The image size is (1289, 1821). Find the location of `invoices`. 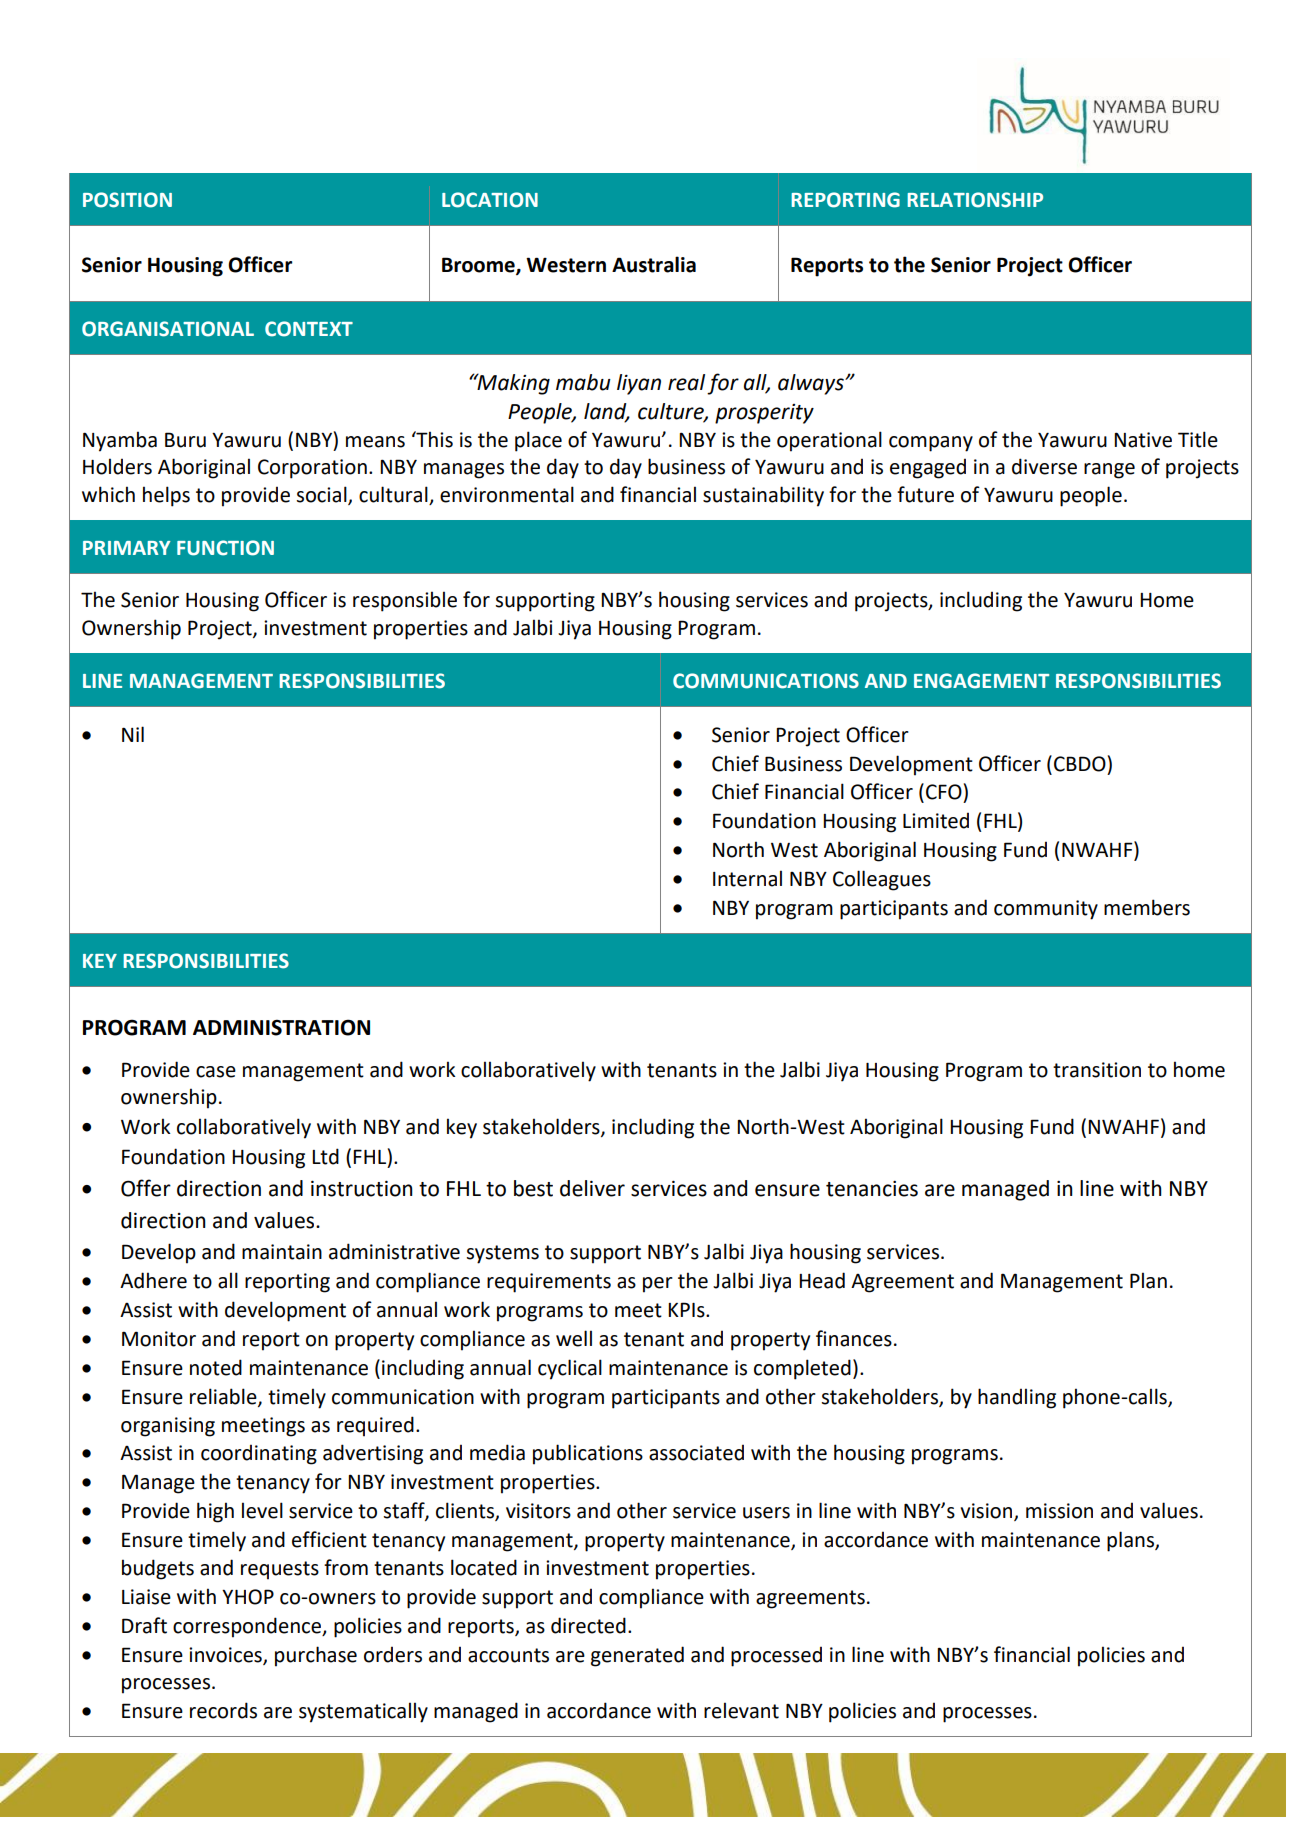

invoices is located at coordinates (226, 1655).
